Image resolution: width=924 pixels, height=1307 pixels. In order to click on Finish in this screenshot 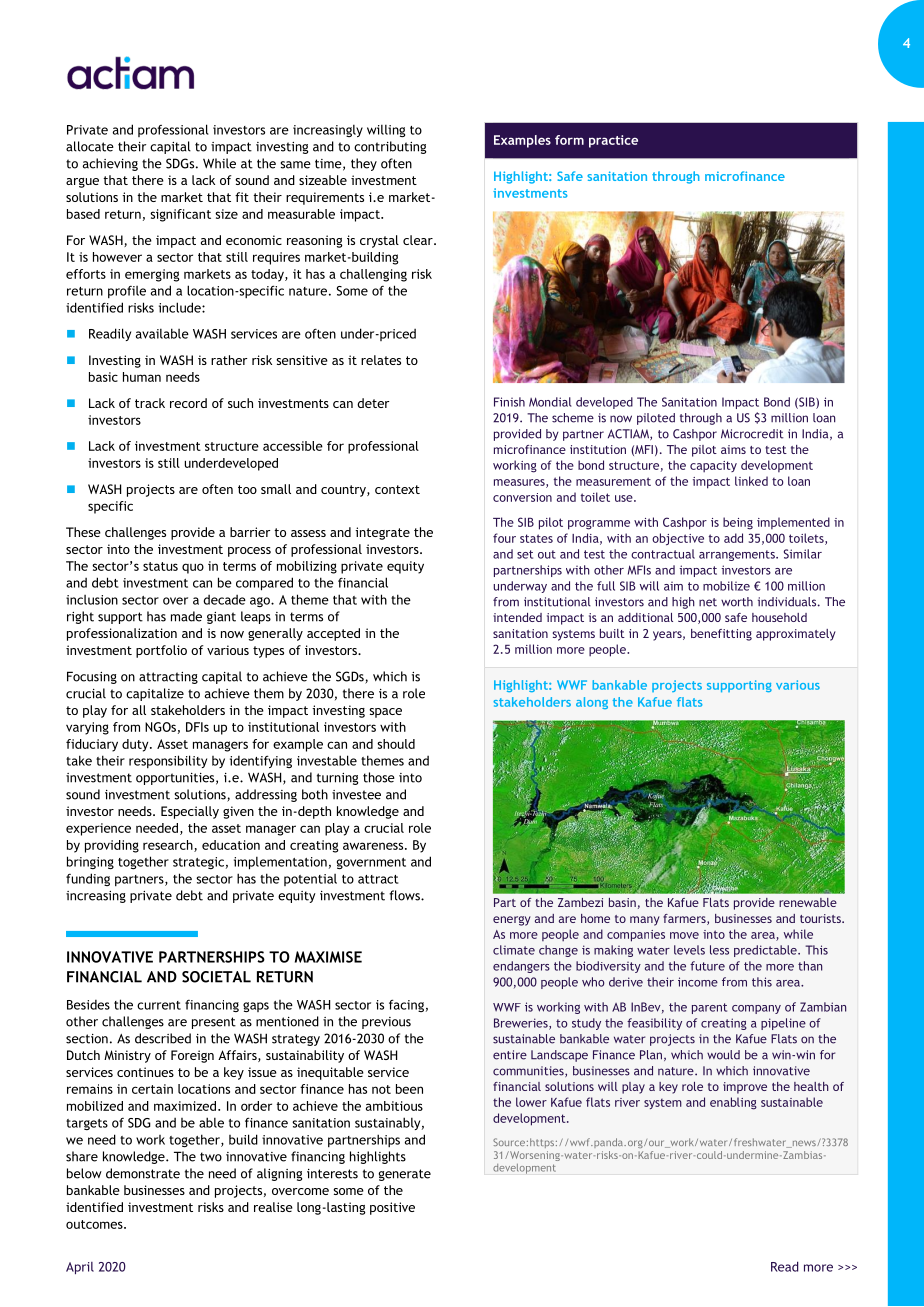, I will do `click(509, 402)`.
